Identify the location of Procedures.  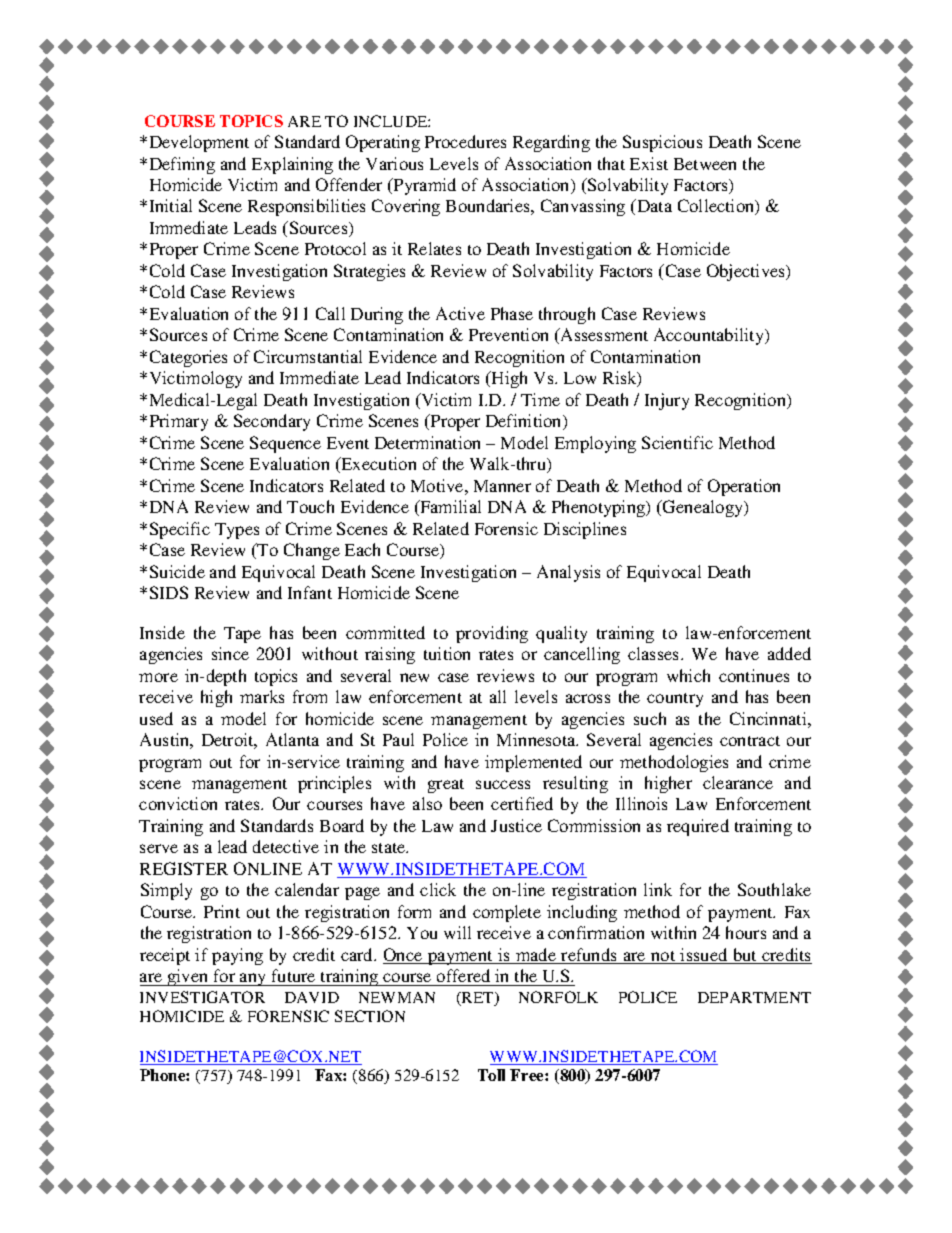
(465, 141).
